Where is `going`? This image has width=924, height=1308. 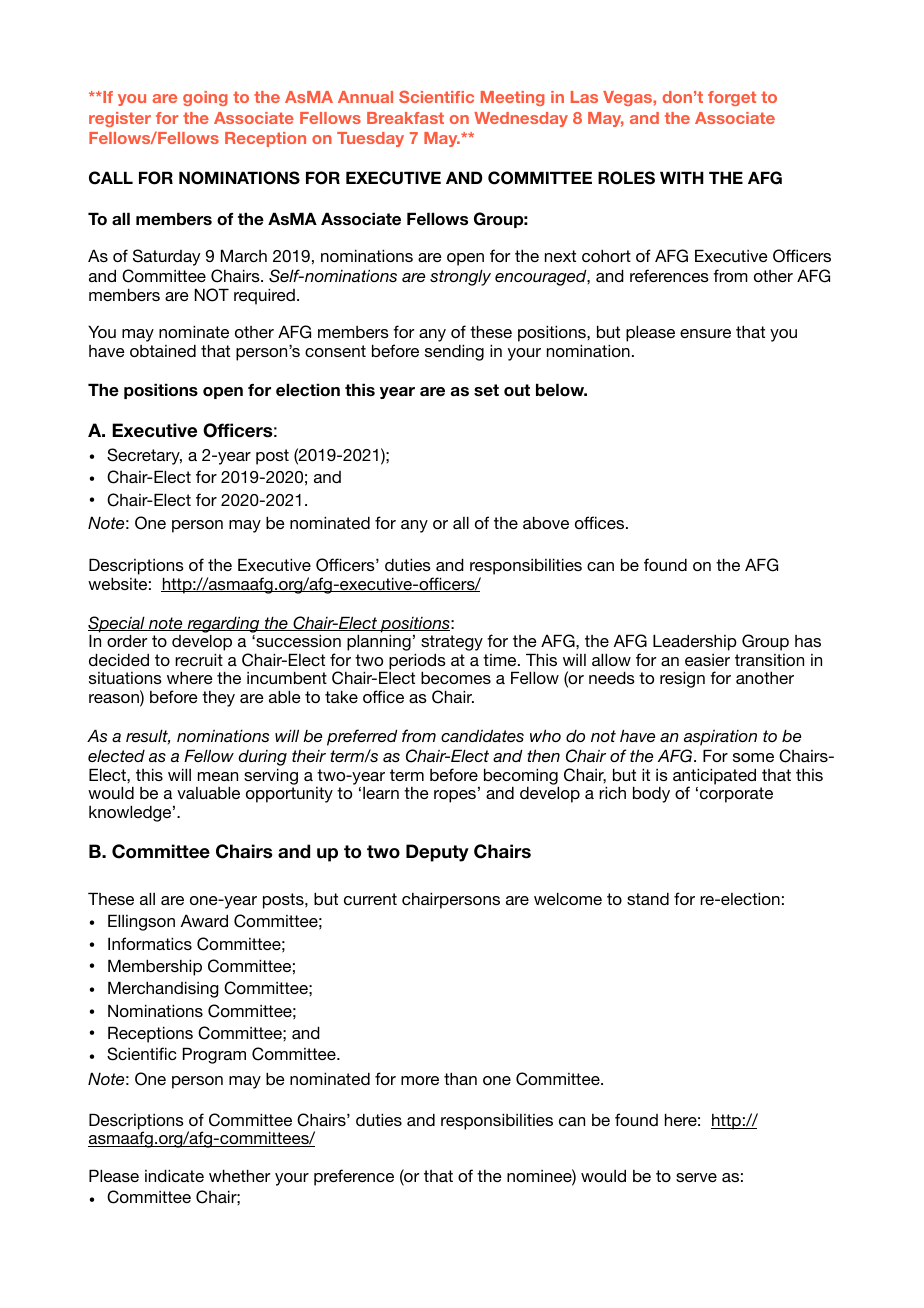 going is located at coordinates (205, 98).
